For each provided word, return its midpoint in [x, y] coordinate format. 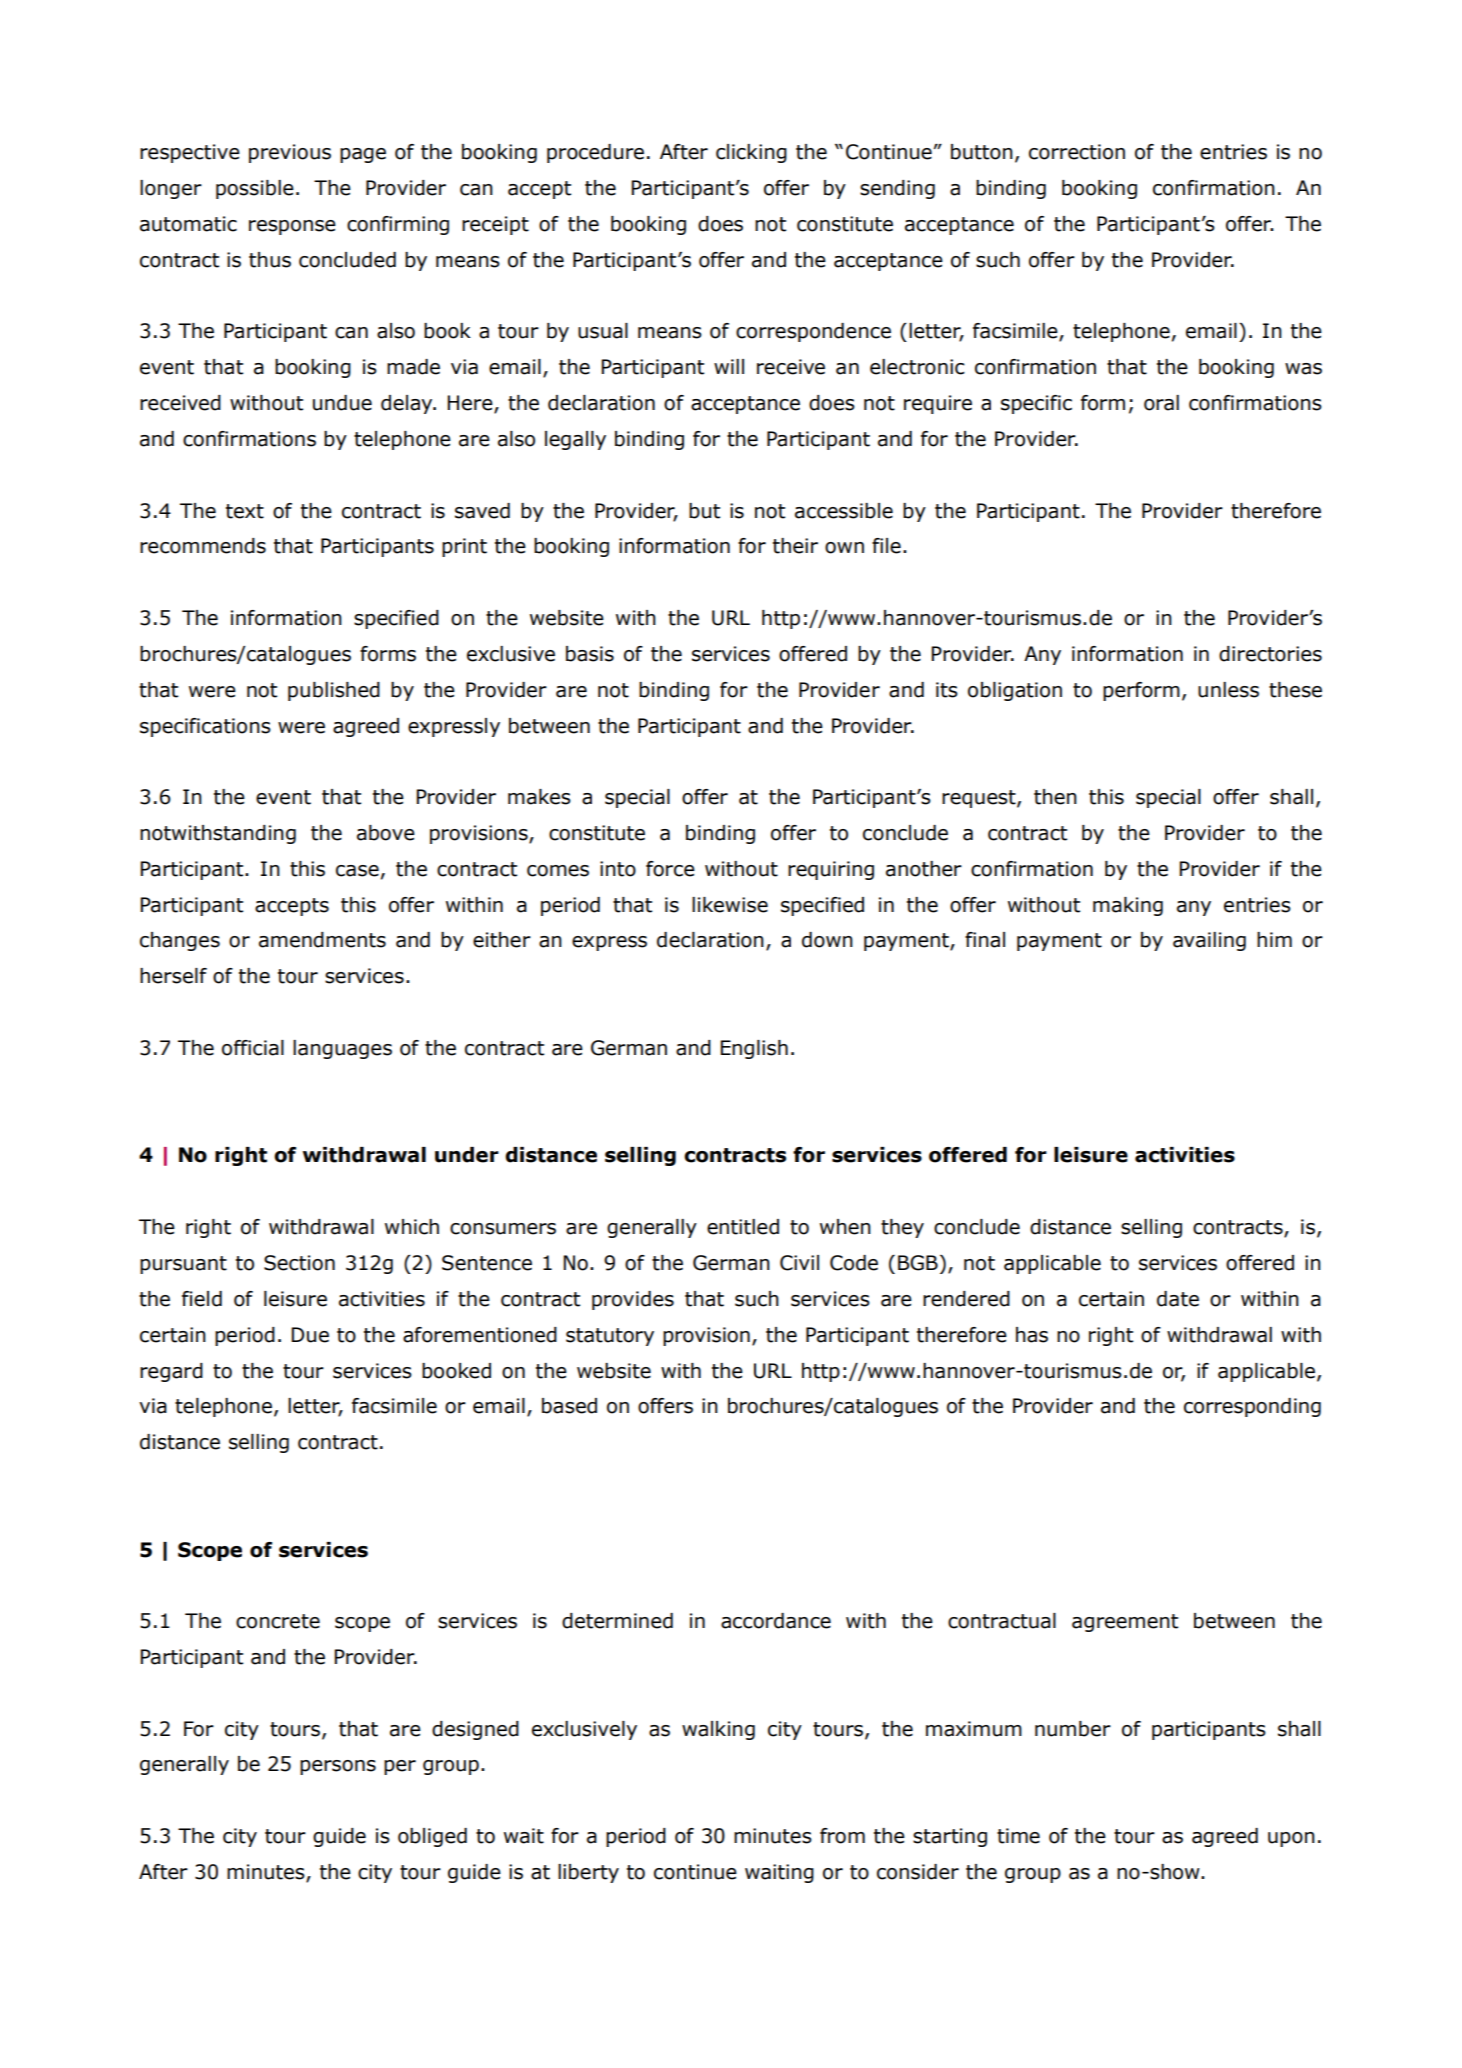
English [754, 1049]
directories [1270, 654]
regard [171, 1372]
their [795, 546]
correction [1077, 152]
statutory [610, 1337]
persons [338, 1767]
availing [1209, 941]
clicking [751, 153]
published [334, 691]
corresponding [1252, 1407]
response [292, 227]
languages [342, 1049]
